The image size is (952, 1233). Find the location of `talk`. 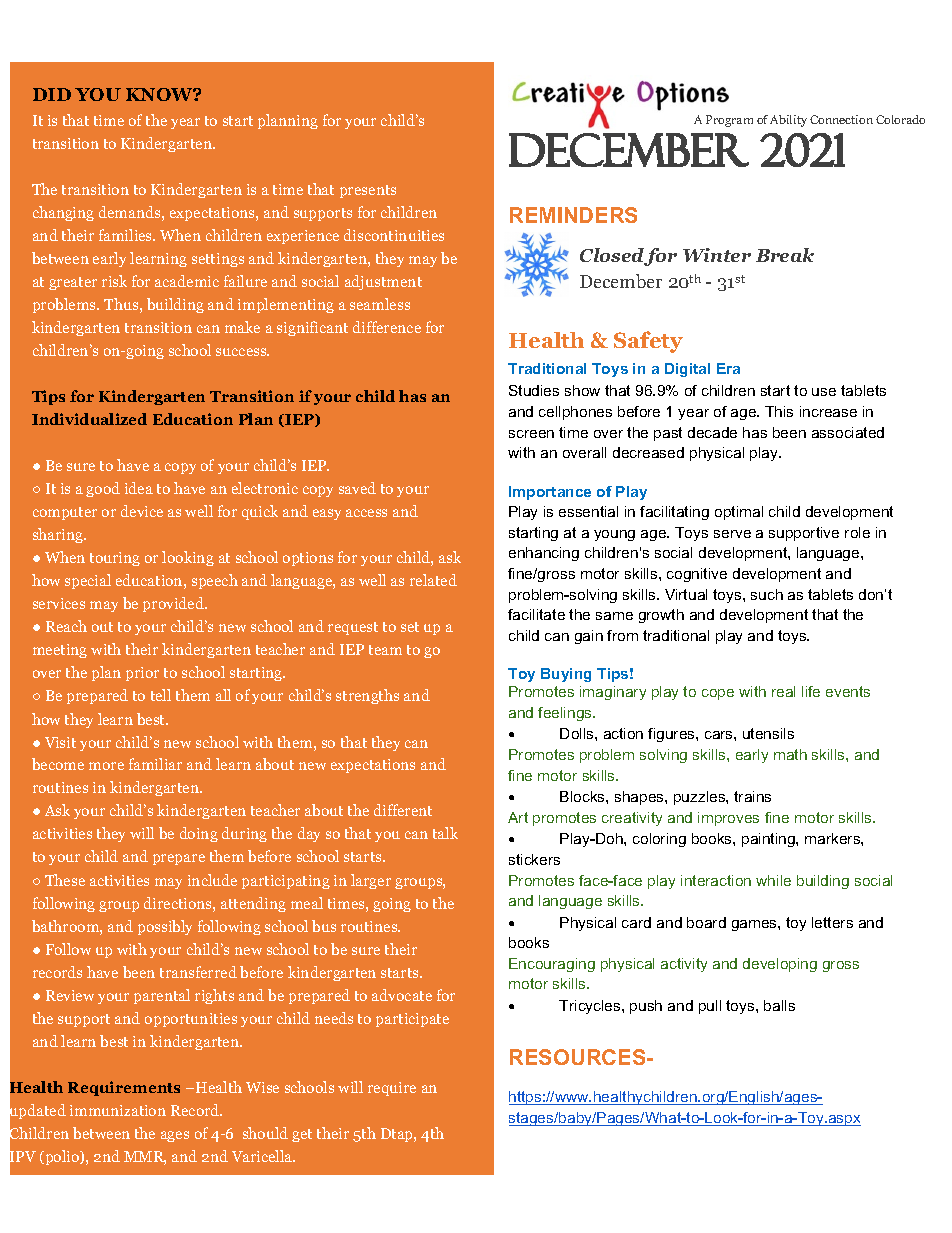

talk is located at coordinates (445, 833).
